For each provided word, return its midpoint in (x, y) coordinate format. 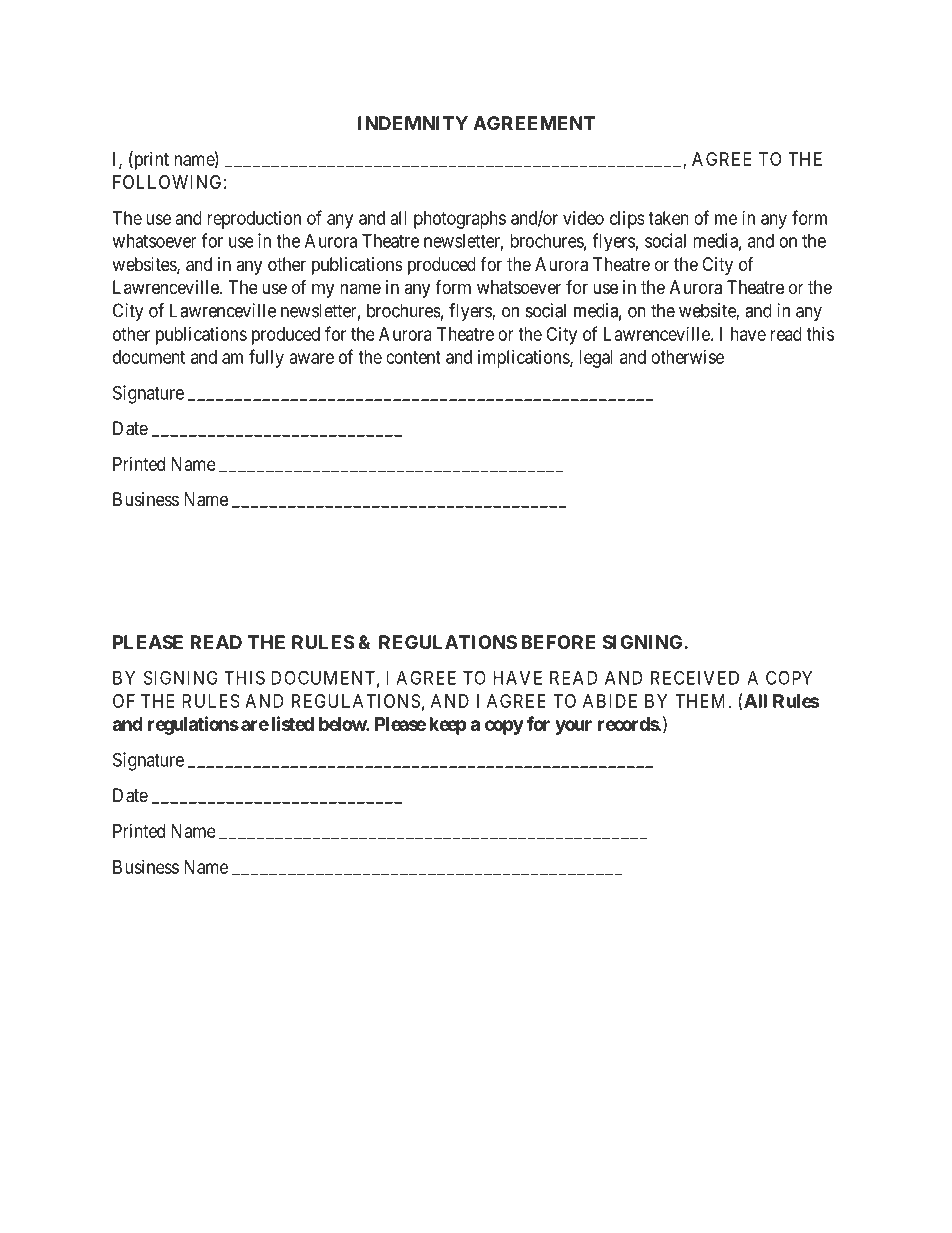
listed (293, 723)
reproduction (254, 220)
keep (448, 726)
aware (312, 358)
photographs (460, 220)
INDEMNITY (413, 123)
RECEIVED (695, 677)
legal (596, 359)
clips (627, 220)
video (583, 218)
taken (668, 218)
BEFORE (558, 642)
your (573, 727)
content (413, 357)
